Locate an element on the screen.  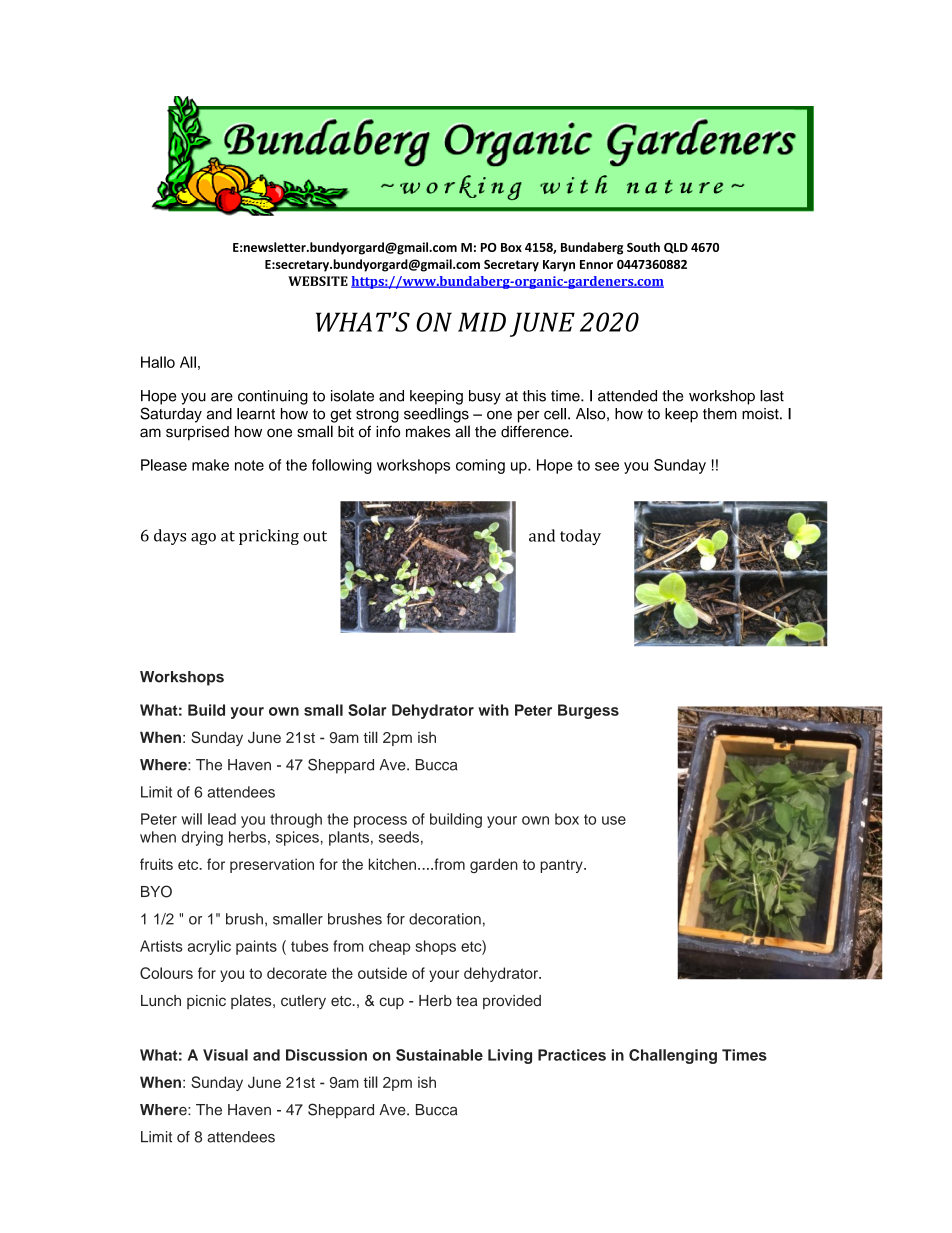
them is located at coordinates (720, 414).
